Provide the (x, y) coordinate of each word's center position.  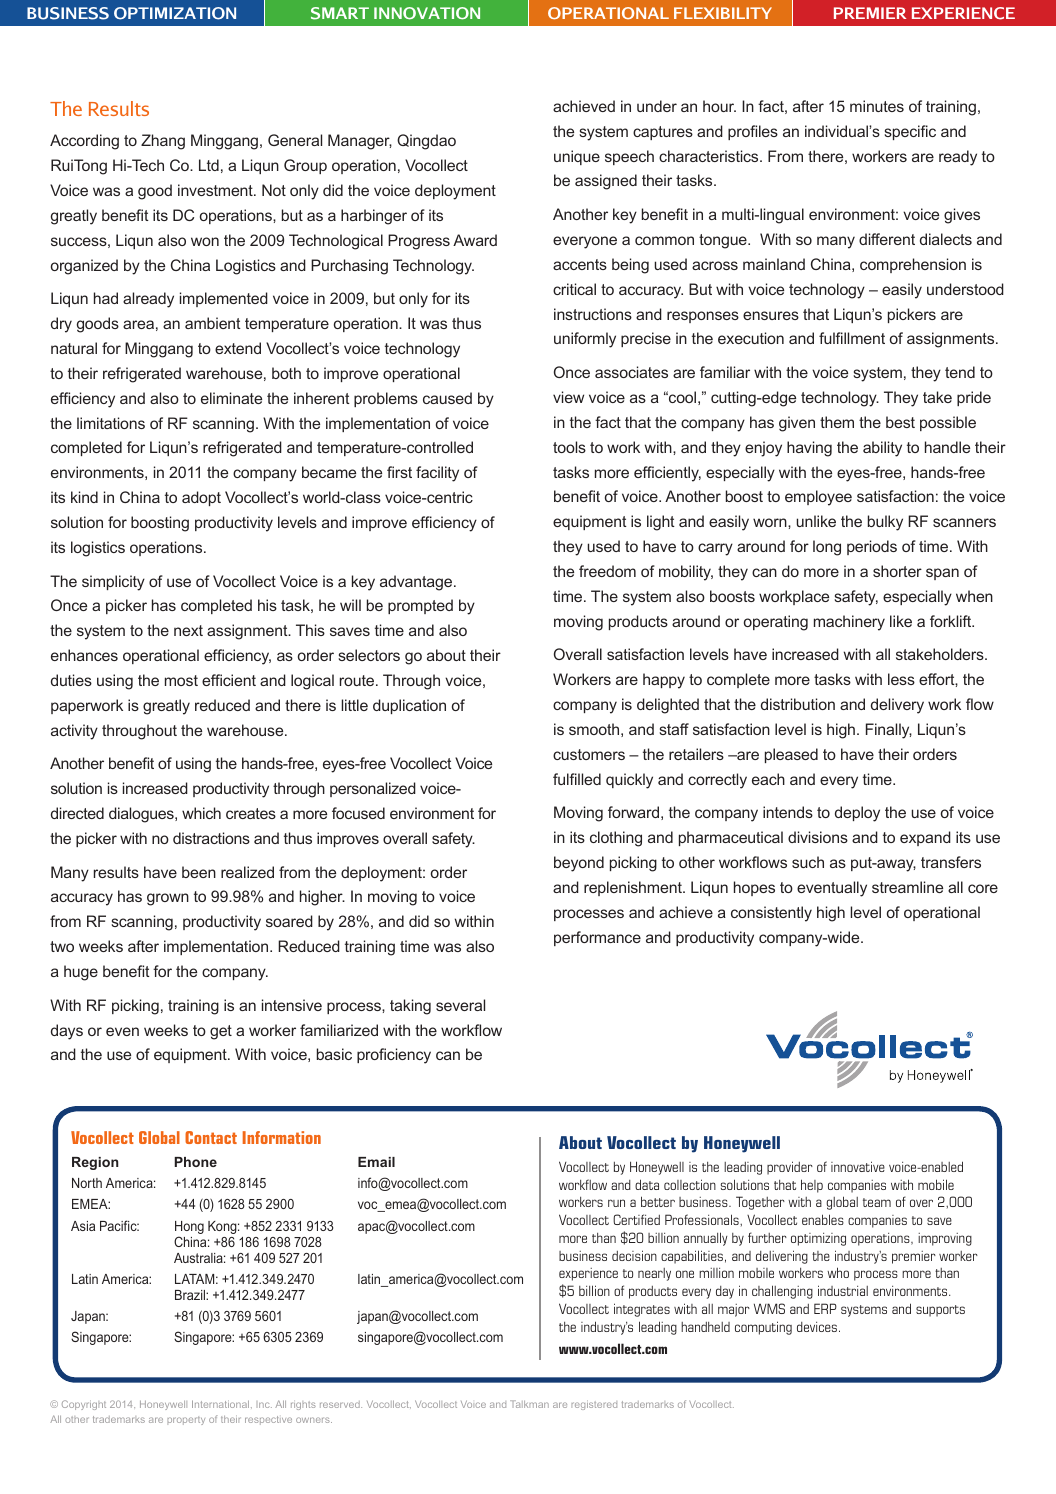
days (67, 1032)
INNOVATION (427, 13)
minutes (877, 106)
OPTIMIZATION (175, 13)
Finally (889, 731)
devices (817, 1327)
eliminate (231, 398)
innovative (858, 1166)
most (181, 680)
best (900, 422)
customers (589, 754)
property (186, 1420)
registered (594, 1405)
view (568, 397)
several (460, 1005)
